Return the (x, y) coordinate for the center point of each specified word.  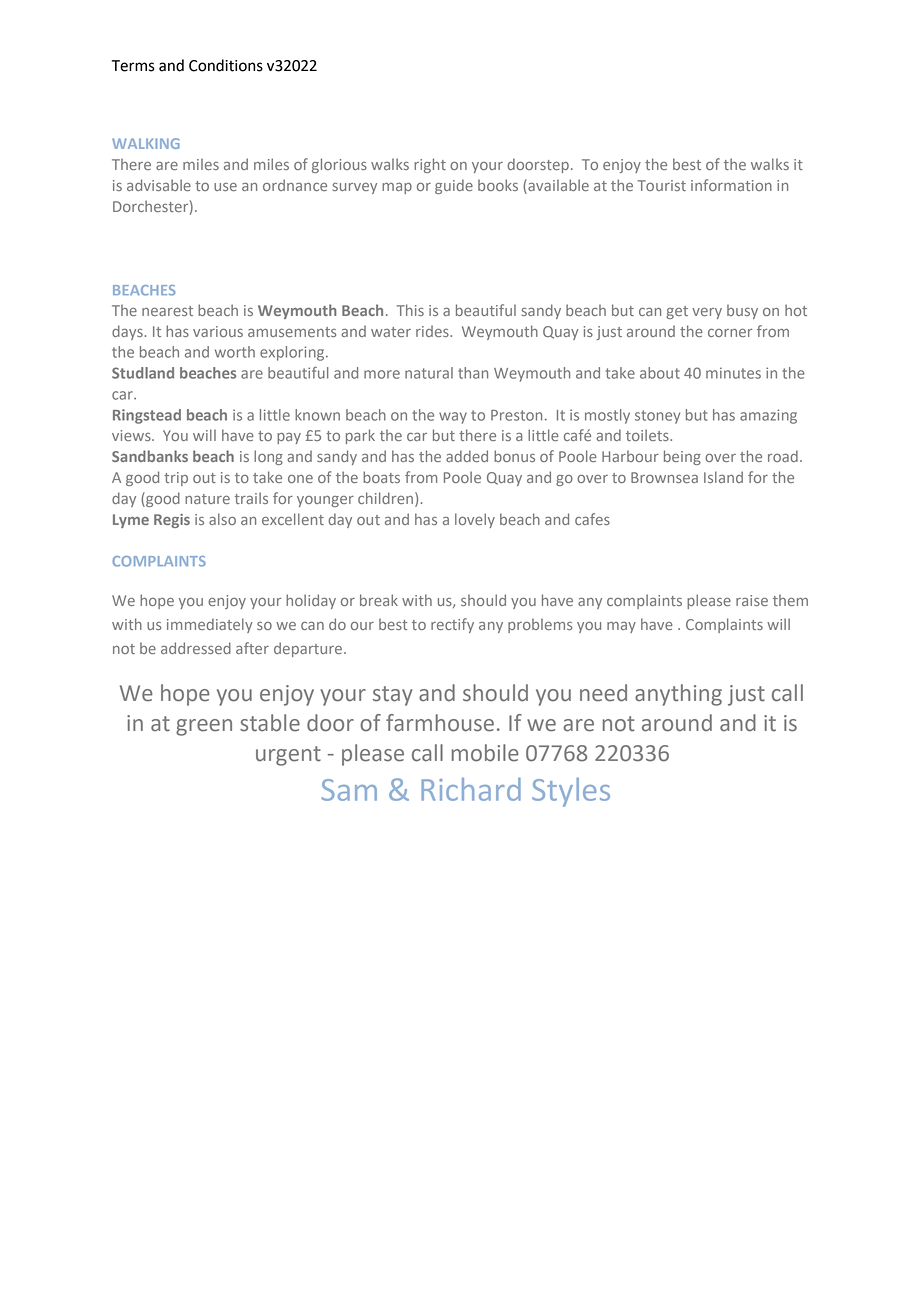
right (430, 165)
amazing (768, 416)
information (731, 185)
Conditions (226, 65)
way (453, 418)
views (132, 435)
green (204, 727)
